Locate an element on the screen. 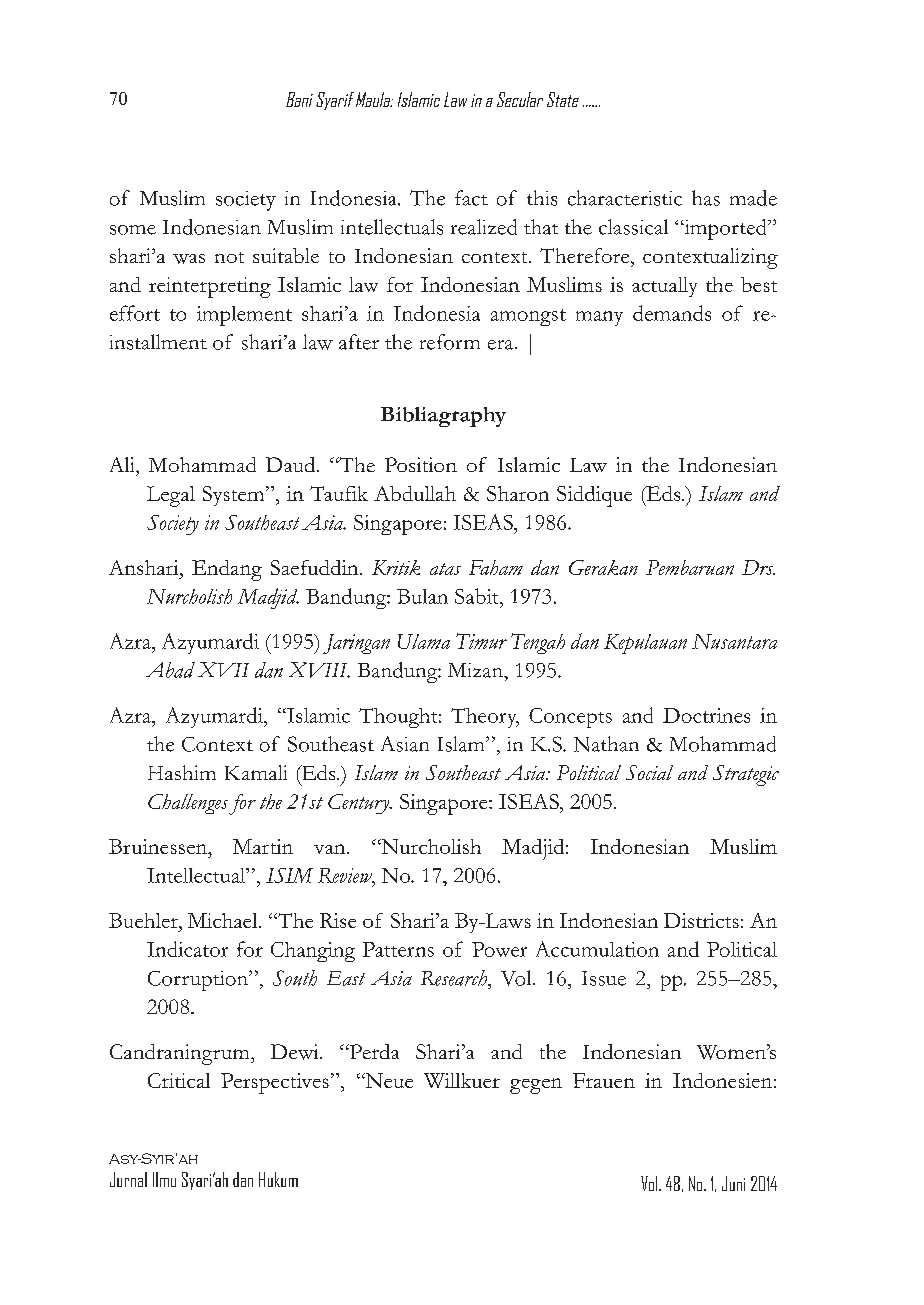  Ilmu is located at coordinates (164, 1179).
